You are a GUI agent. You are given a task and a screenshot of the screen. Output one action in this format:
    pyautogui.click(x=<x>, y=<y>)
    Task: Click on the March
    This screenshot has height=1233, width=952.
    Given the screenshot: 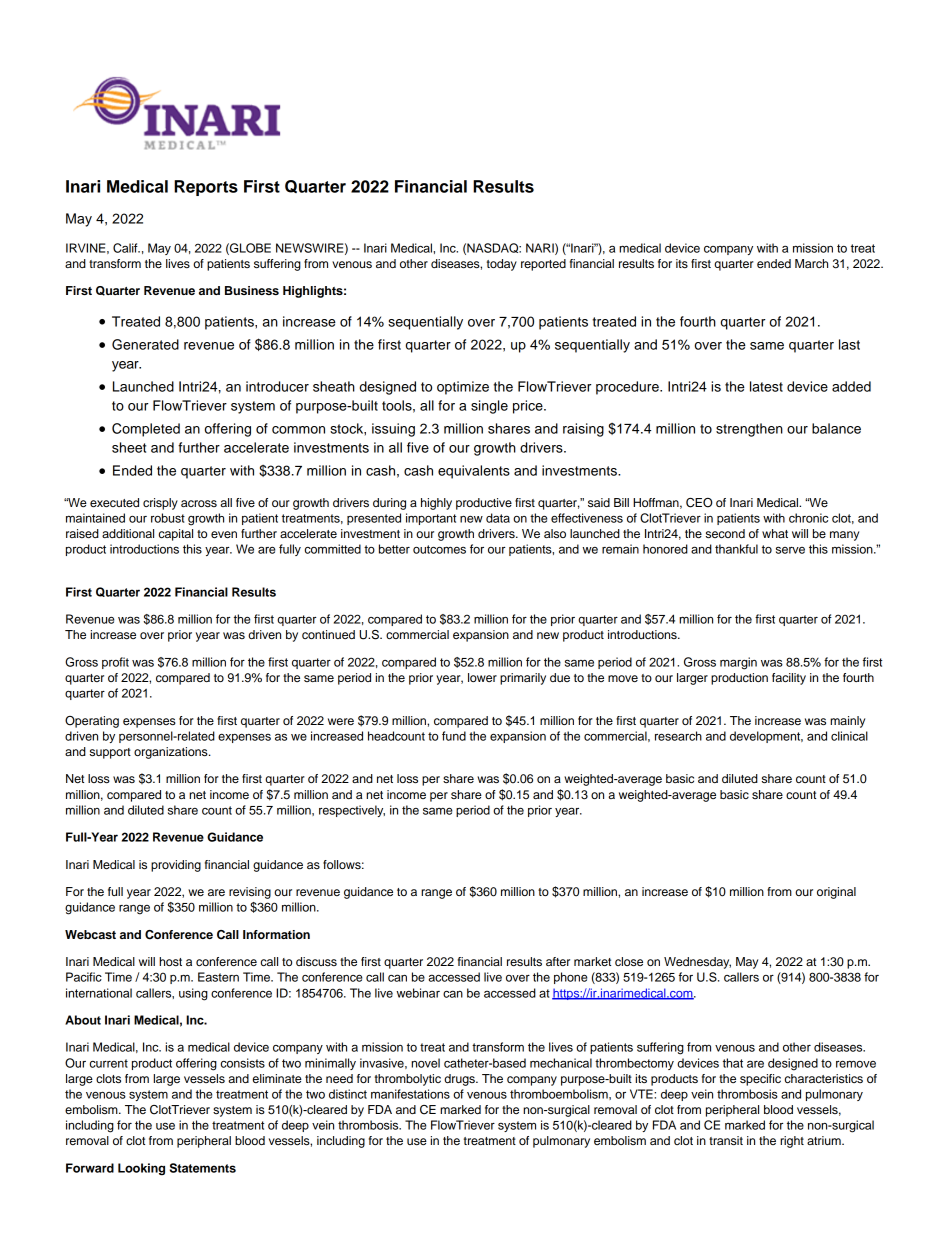 What is the action you would take?
    pyautogui.click(x=811, y=263)
